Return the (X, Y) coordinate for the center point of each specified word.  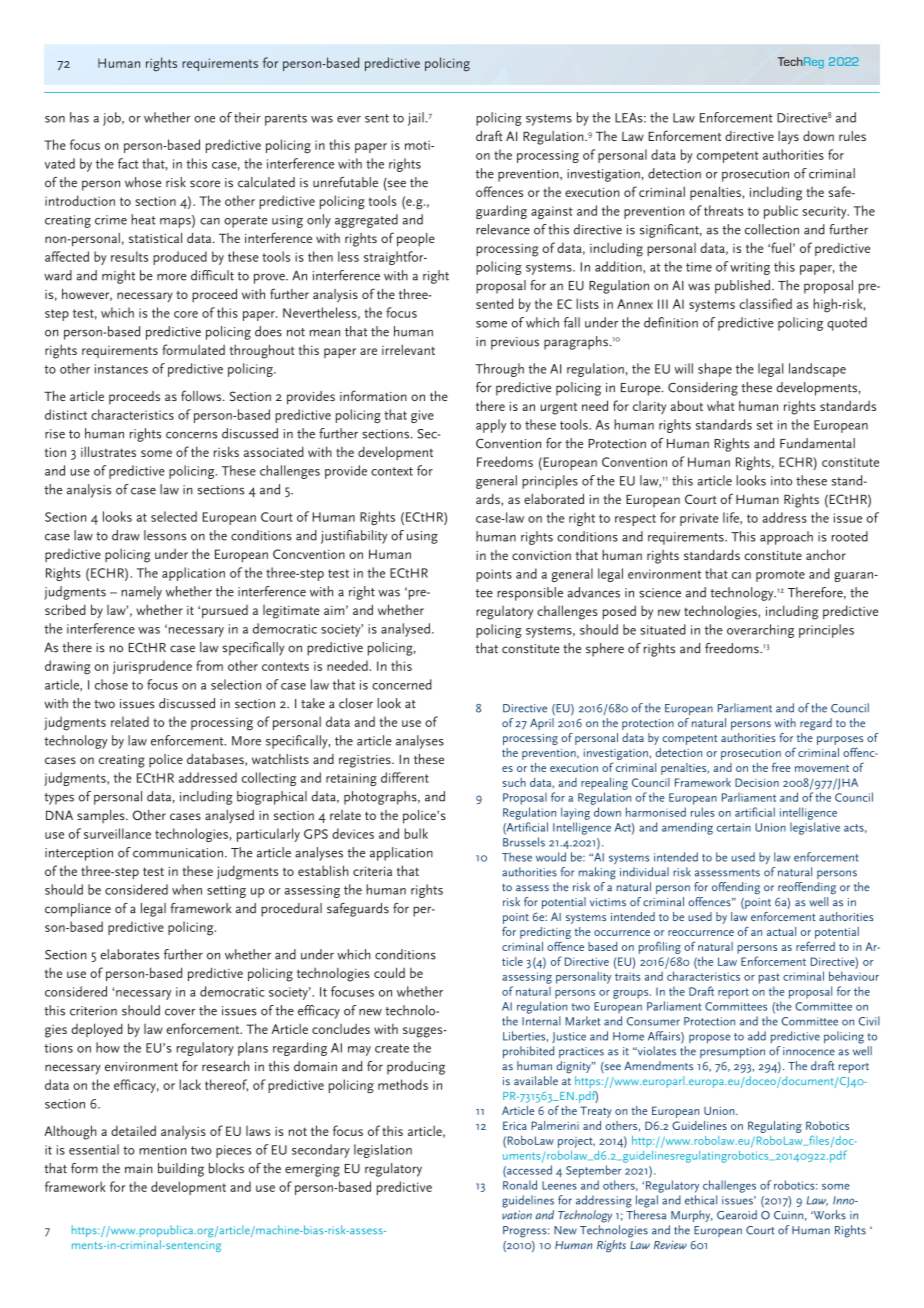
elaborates (130, 954)
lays (788, 138)
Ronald (520, 1185)
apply (491, 426)
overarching (760, 631)
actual (781, 931)
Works (828, 1215)
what (720, 406)
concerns (191, 435)
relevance (503, 229)
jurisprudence (152, 667)
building (181, 1170)
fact (128, 163)
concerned (402, 684)
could (389, 972)
